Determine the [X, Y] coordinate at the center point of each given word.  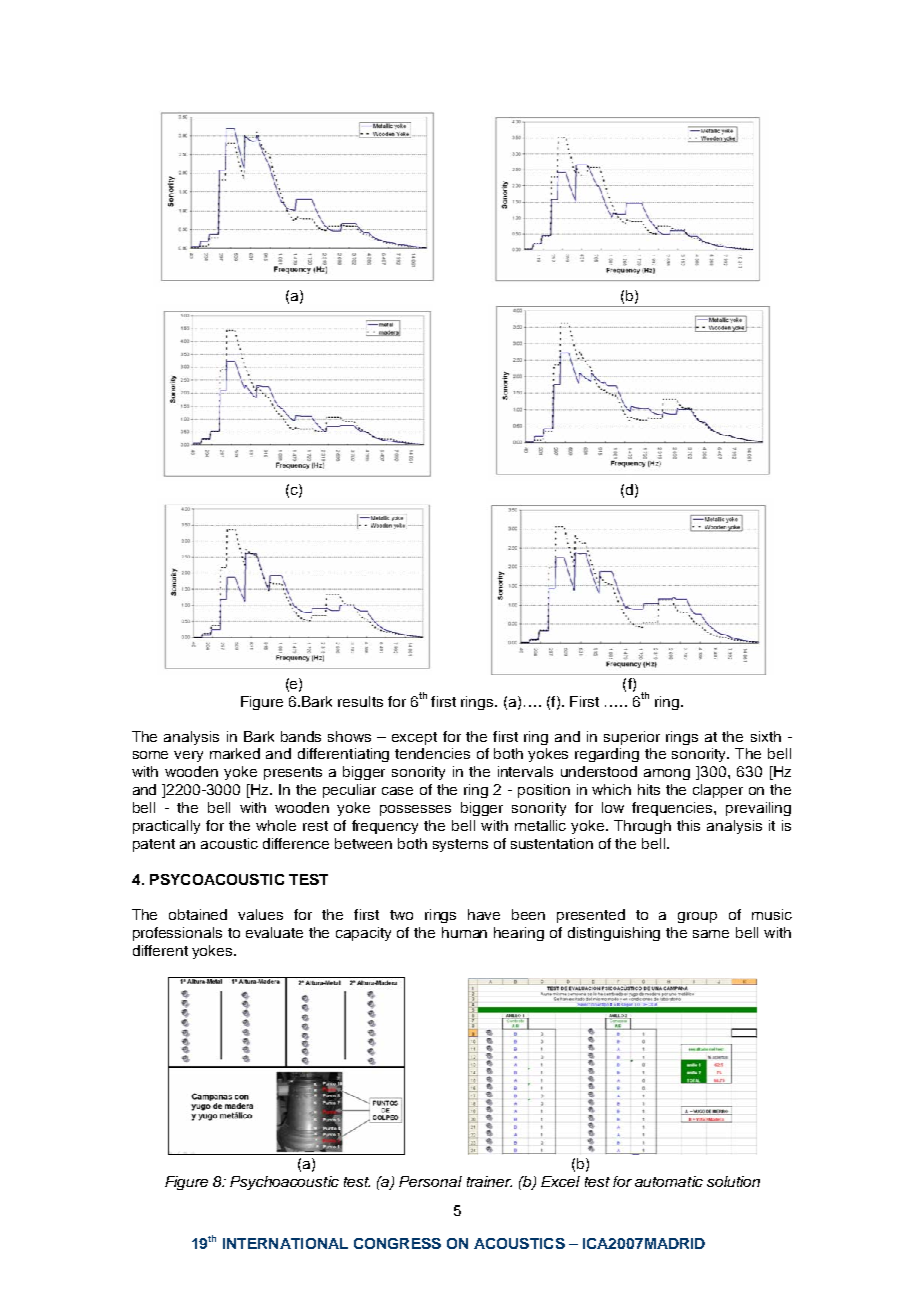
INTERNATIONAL [285, 1243]
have [484, 914]
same [711, 934]
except [414, 738]
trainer [489, 1181]
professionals [177, 934]
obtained [198, 914]
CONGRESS [397, 1243]
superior [632, 738]
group [697, 917]
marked [235, 753]
